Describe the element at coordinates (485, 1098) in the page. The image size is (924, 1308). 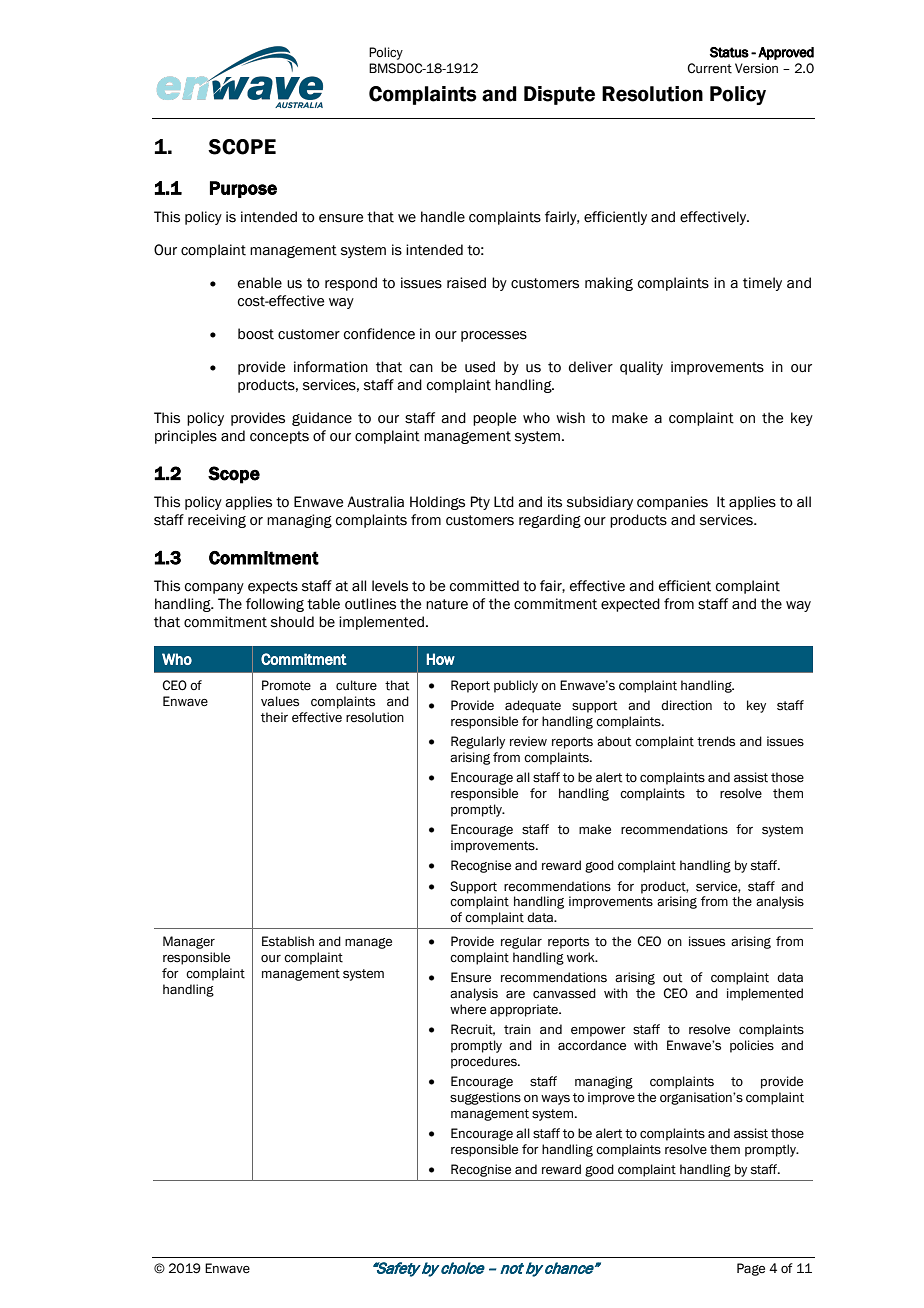
I see `suggestions` at that location.
